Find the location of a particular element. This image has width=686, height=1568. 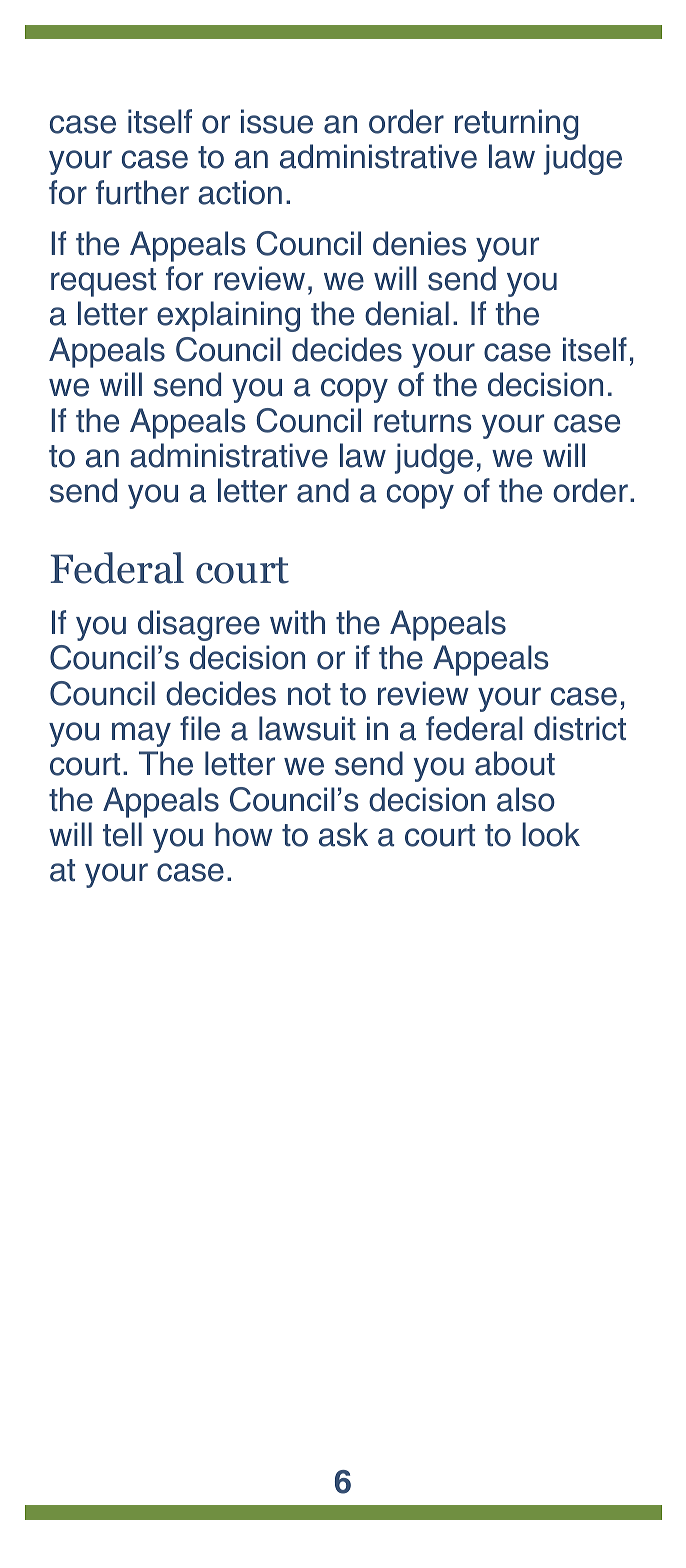

issue is located at coordinates (277, 121).
